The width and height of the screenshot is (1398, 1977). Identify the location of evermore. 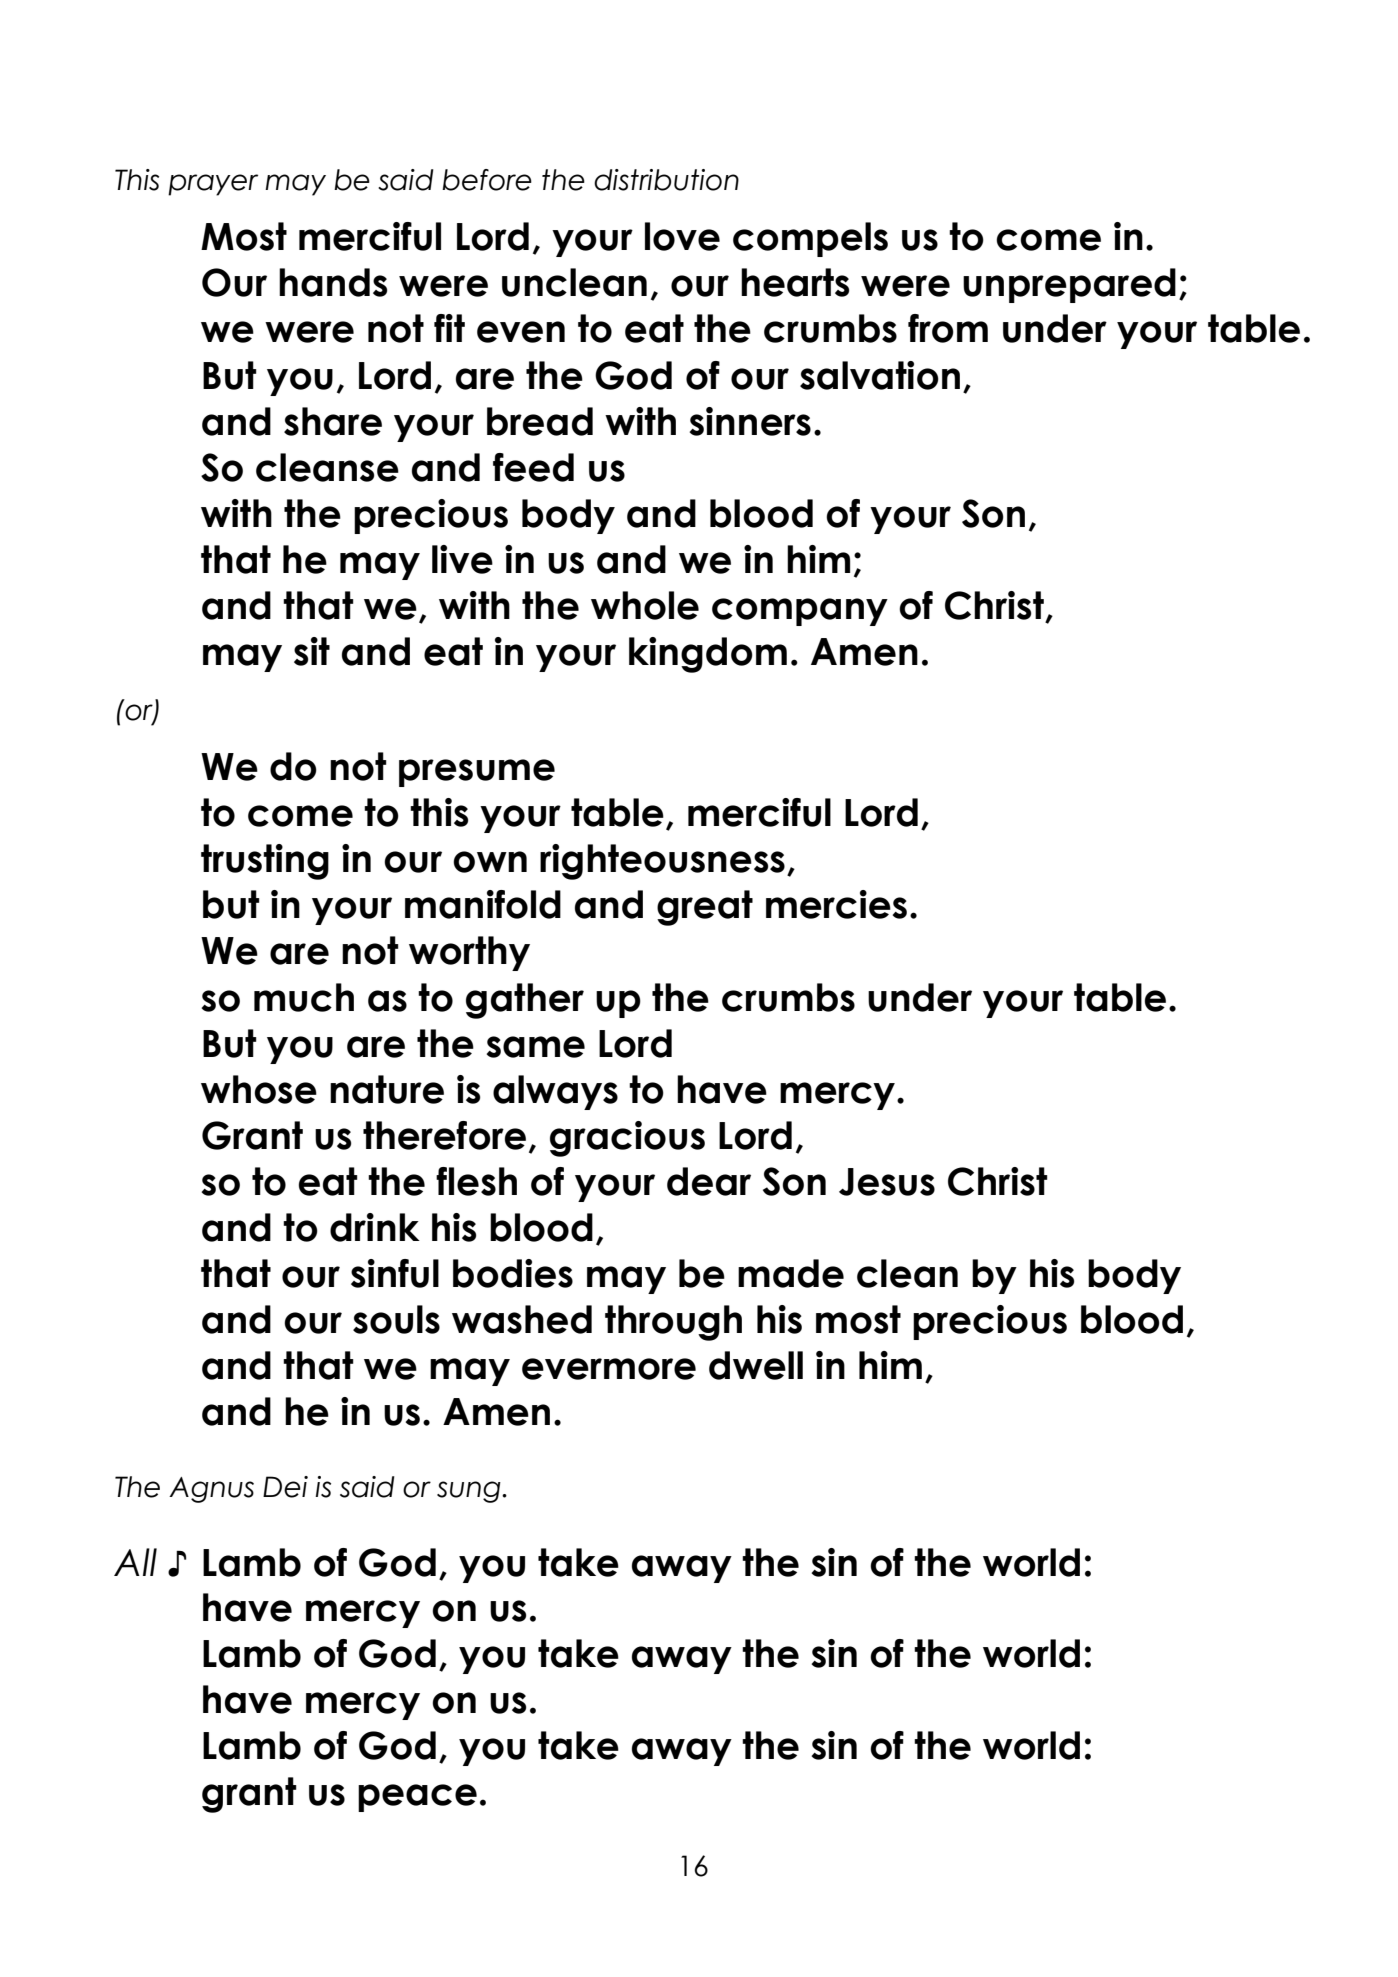
(609, 1369).
